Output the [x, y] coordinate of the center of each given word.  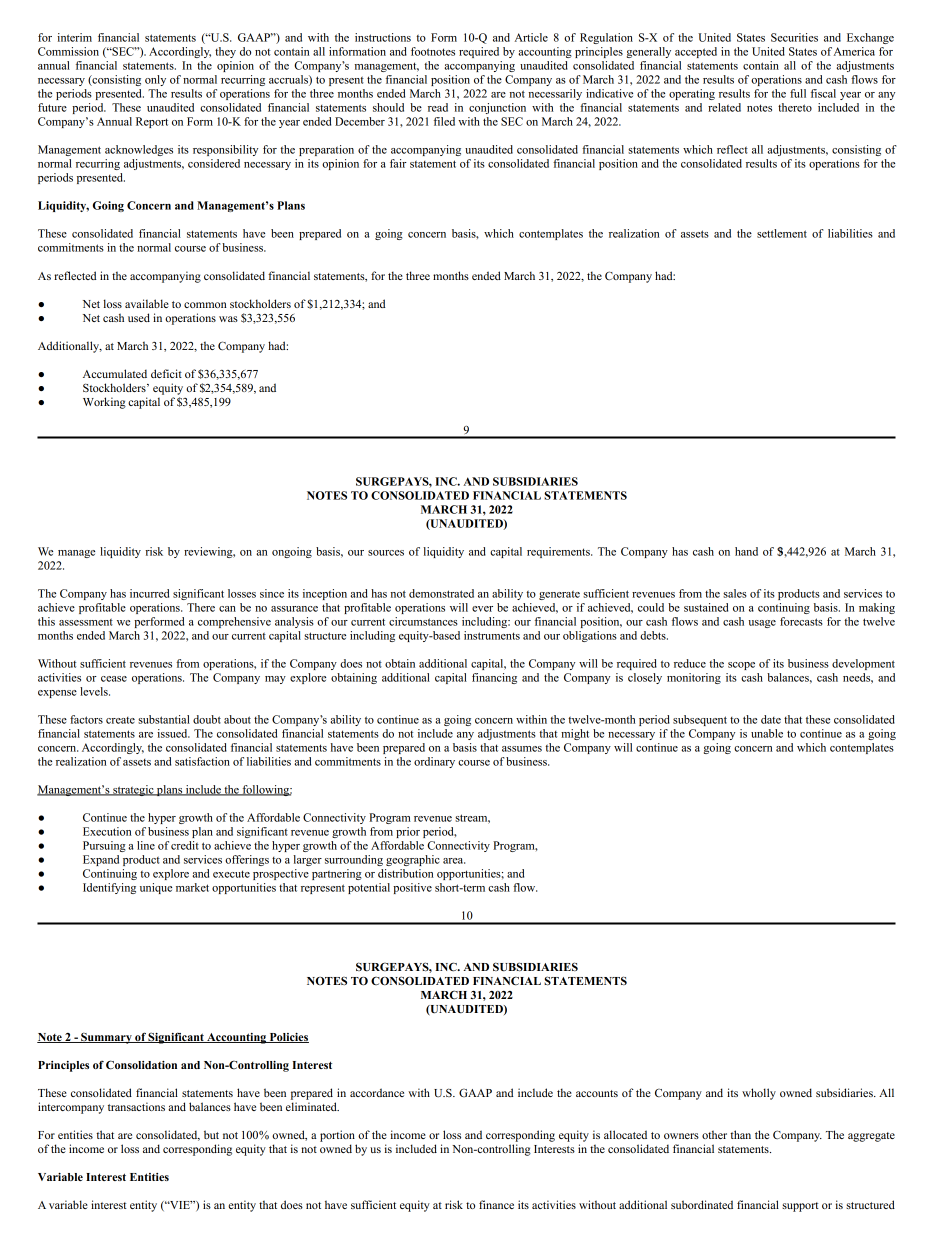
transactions [136, 1106]
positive [412, 888]
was [228, 319]
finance [496, 1204]
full [798, 93]
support [800, 1207]
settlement [782, 233]
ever [482, 609]
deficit [166, 373]
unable [767, 733]
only [155, 80]
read [438, 107]
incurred [149, 593]
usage [762, 624]
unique [156, 888]
